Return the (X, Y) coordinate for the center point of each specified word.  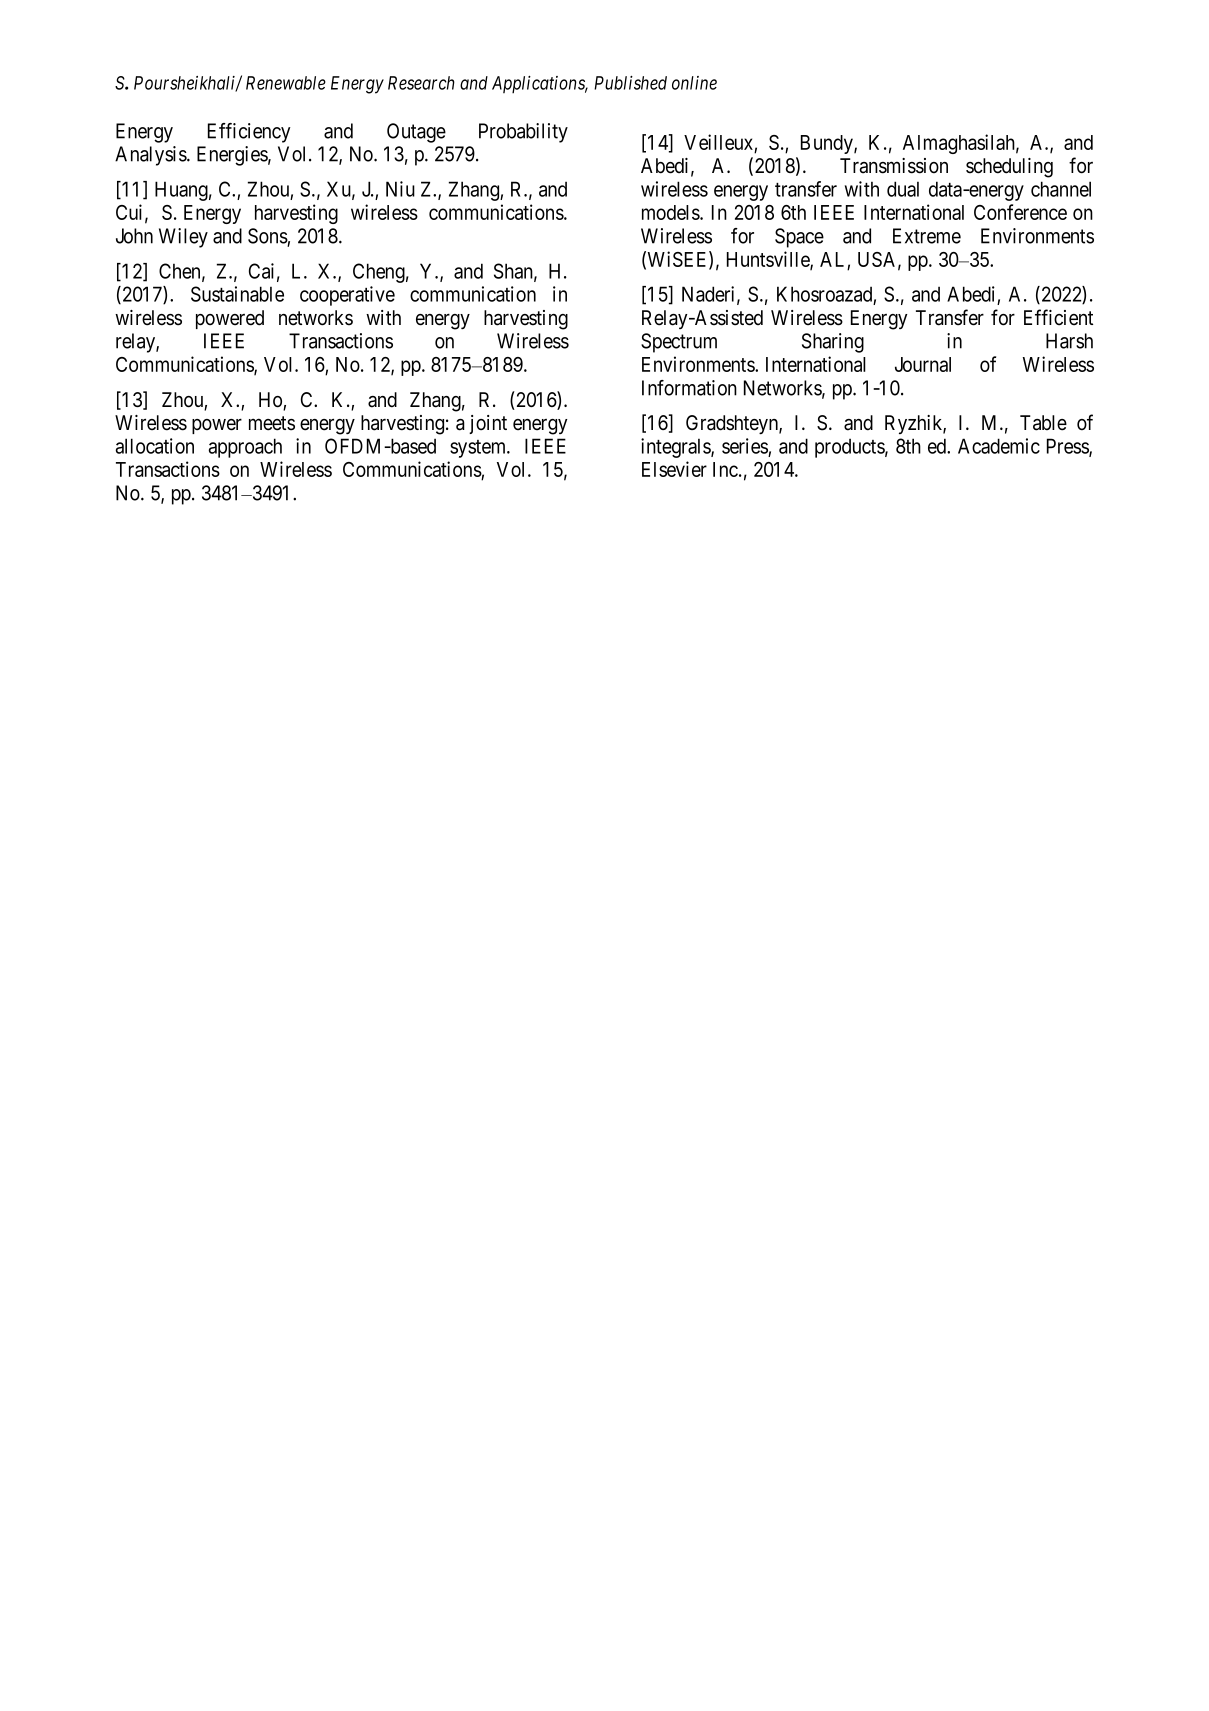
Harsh (1069, 341)
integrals (676, 448)
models (671, 212)
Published (630, 83)
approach (245, 448)
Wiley (183, 238)
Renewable (286, 83)
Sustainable (237, 294)
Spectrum (679, 343)
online (694, 83)
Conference (1020, 212)
